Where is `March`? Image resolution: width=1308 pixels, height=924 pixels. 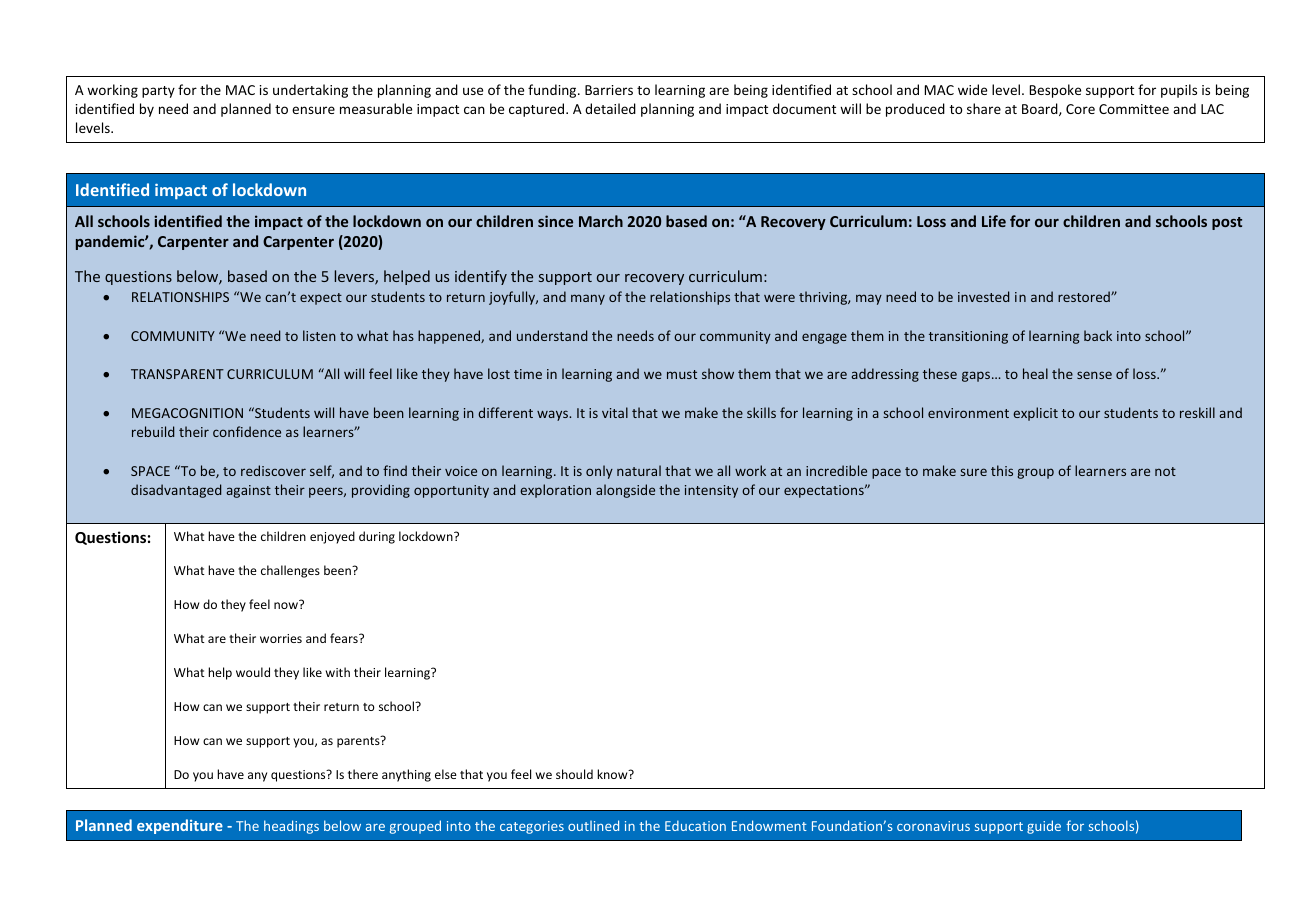
March is located at coordinates (601, 221).
